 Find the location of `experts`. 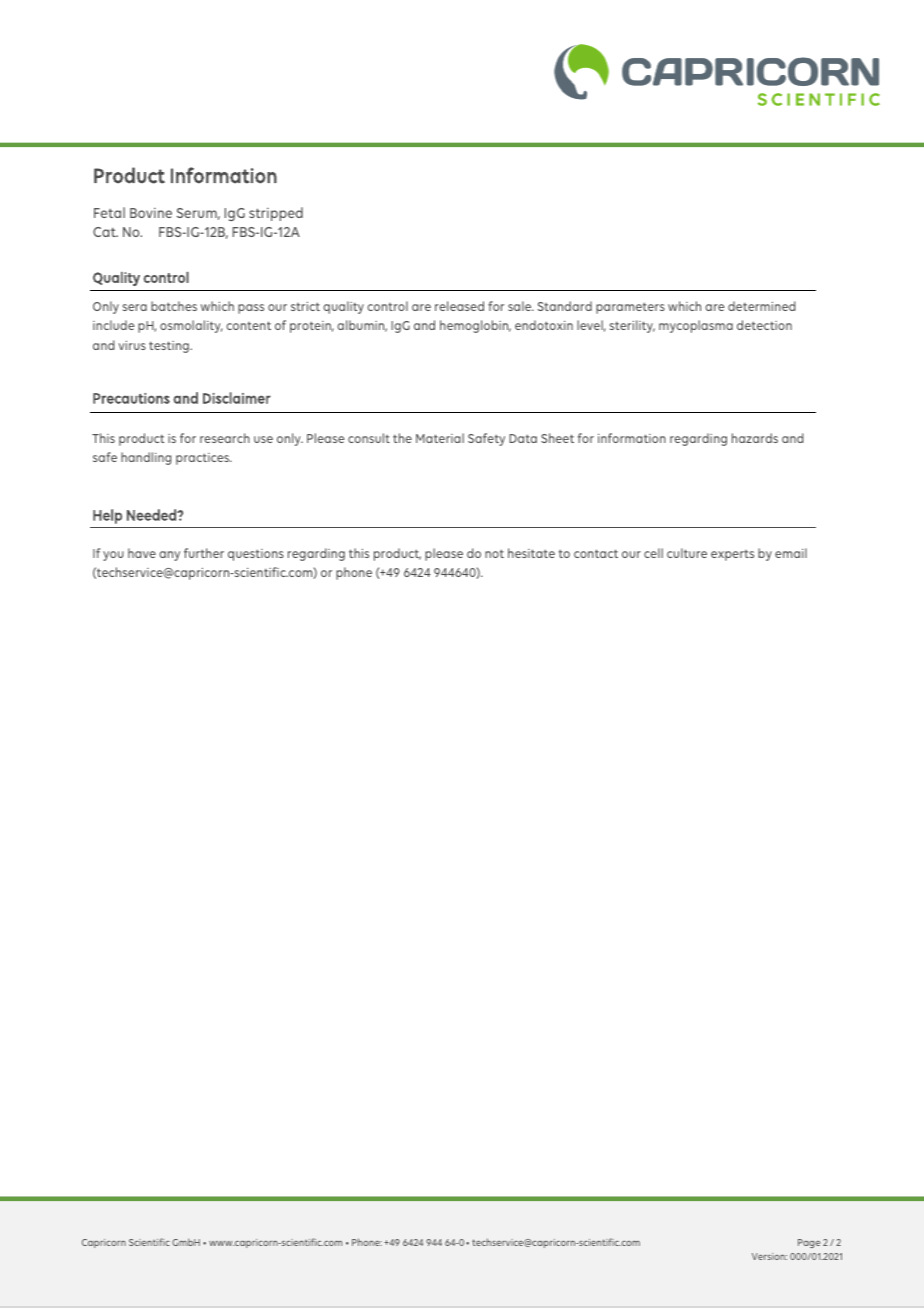

experts is located at coordinates (732, 555).
